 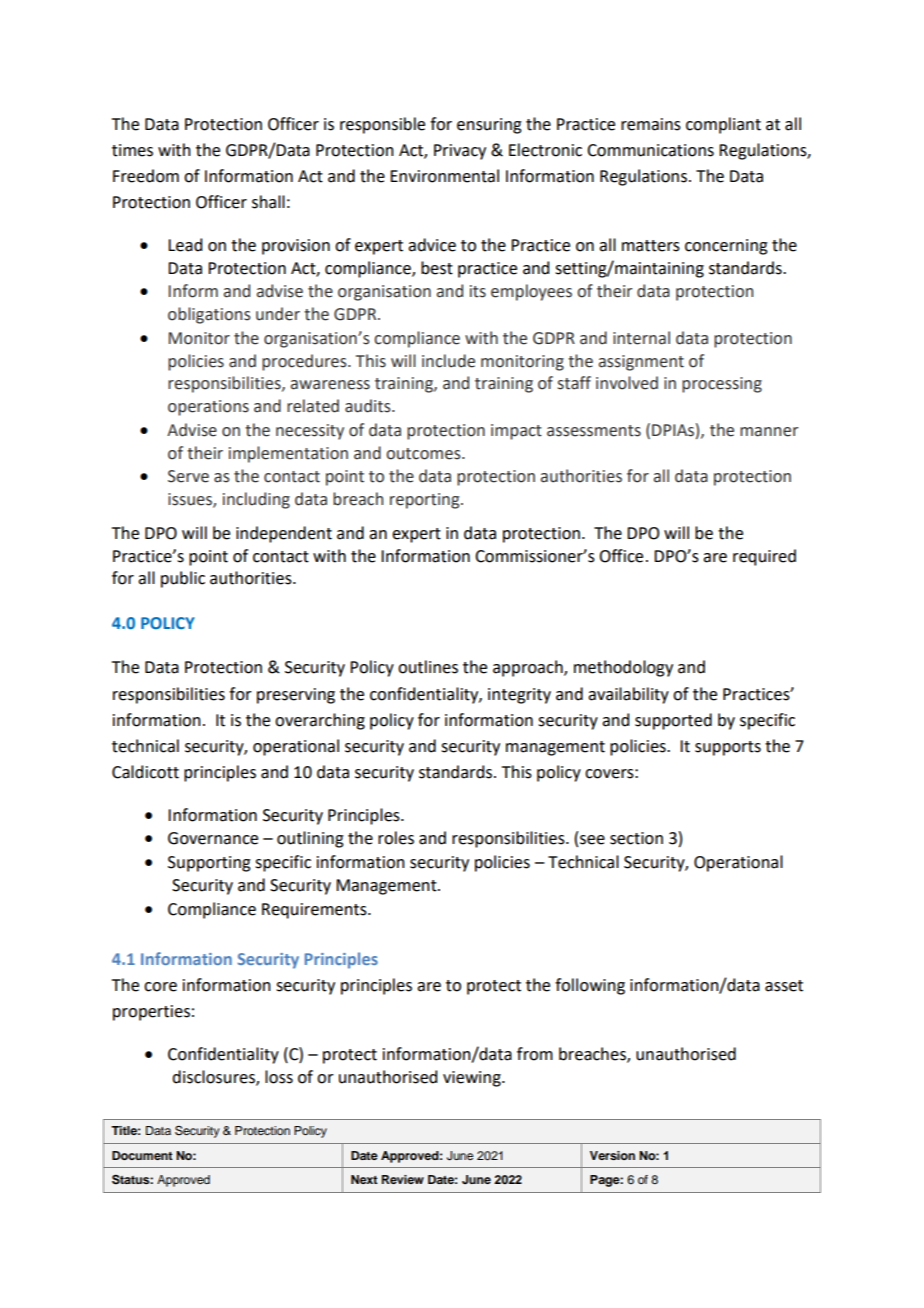 What do you see at coordinates (460, 152) in the document?
I see `Privacy` at bounding box center [460, 152].
